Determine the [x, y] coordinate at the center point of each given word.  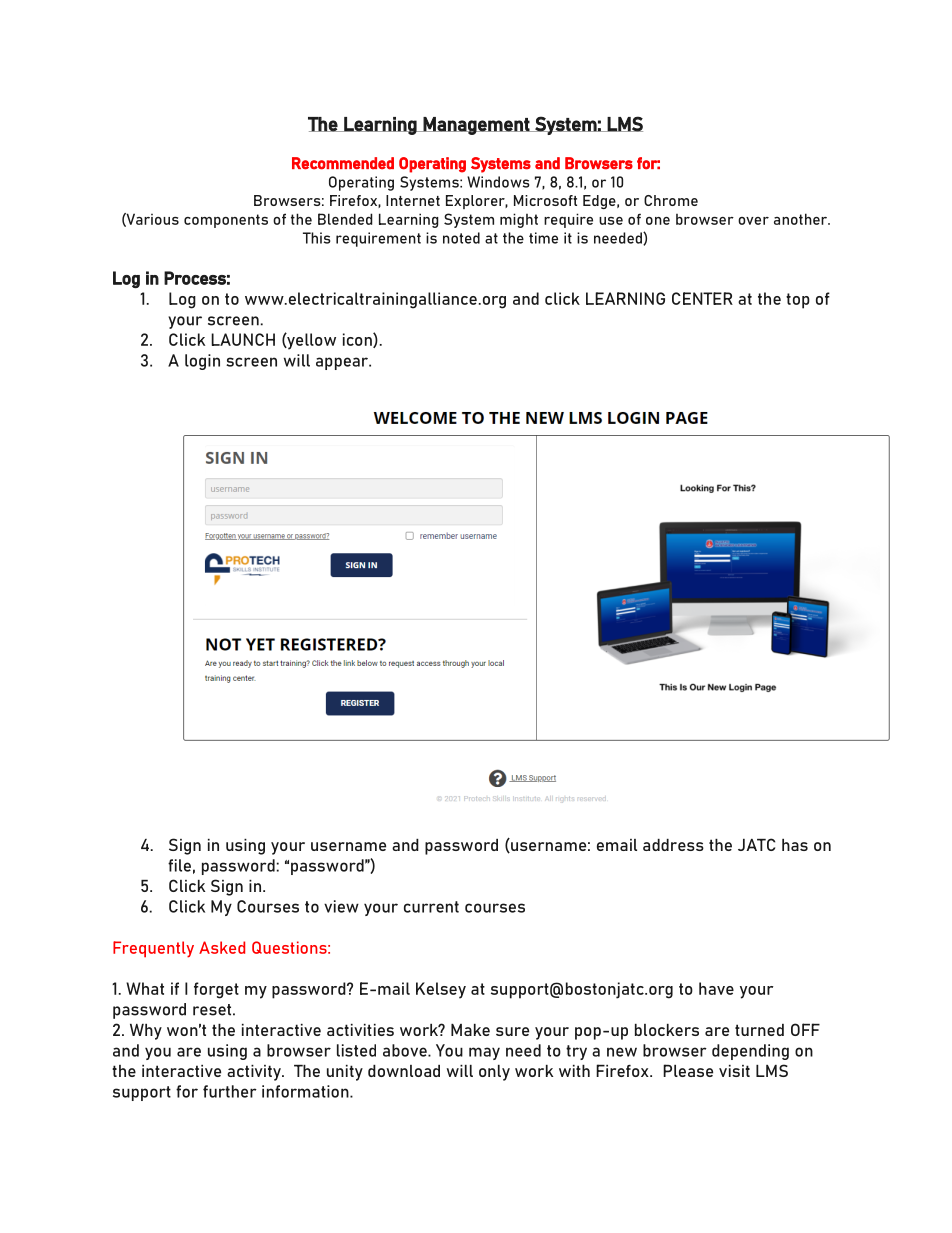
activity [255, 1073]
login [202, 362]
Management [476, 126]
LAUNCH [243, 339]
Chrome [671, 200]
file [179, 865]
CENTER [702, 298]
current [431, 907]
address [673, 845]
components [226, 221]
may [484, 1053]
